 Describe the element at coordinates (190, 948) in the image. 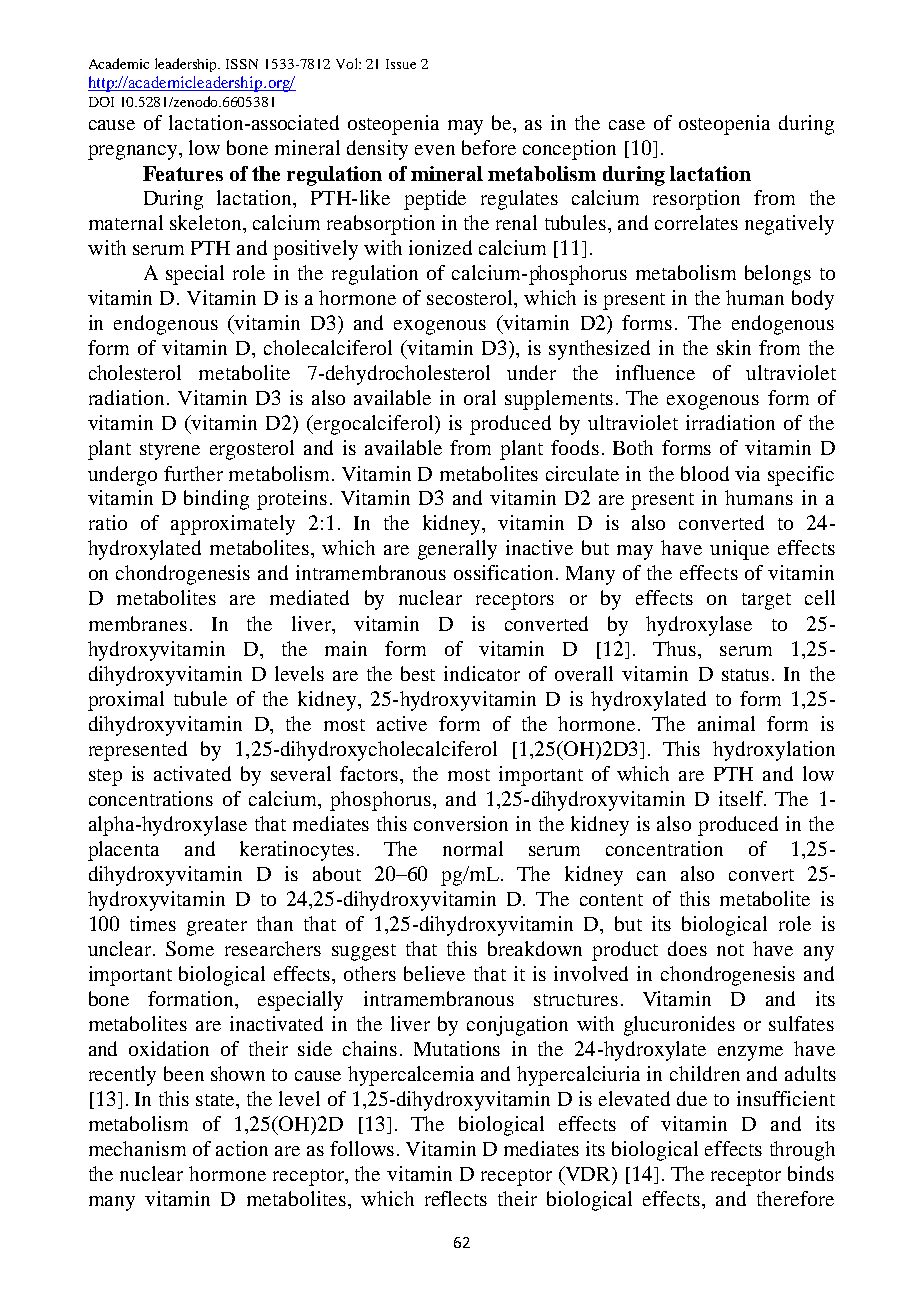

I see `Some` at that location.
